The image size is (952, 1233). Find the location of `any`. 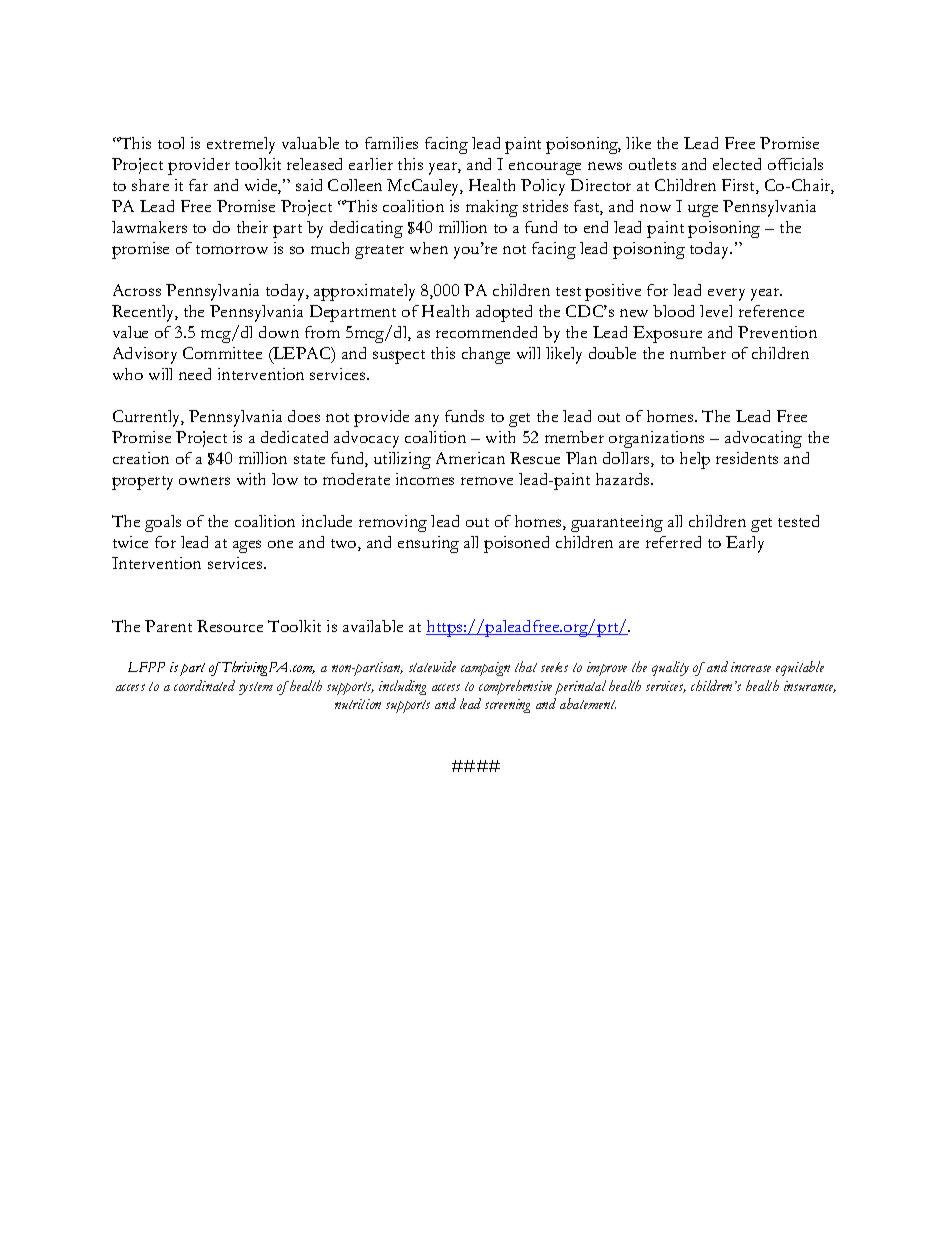

any is located at coordinates (427, 420).
